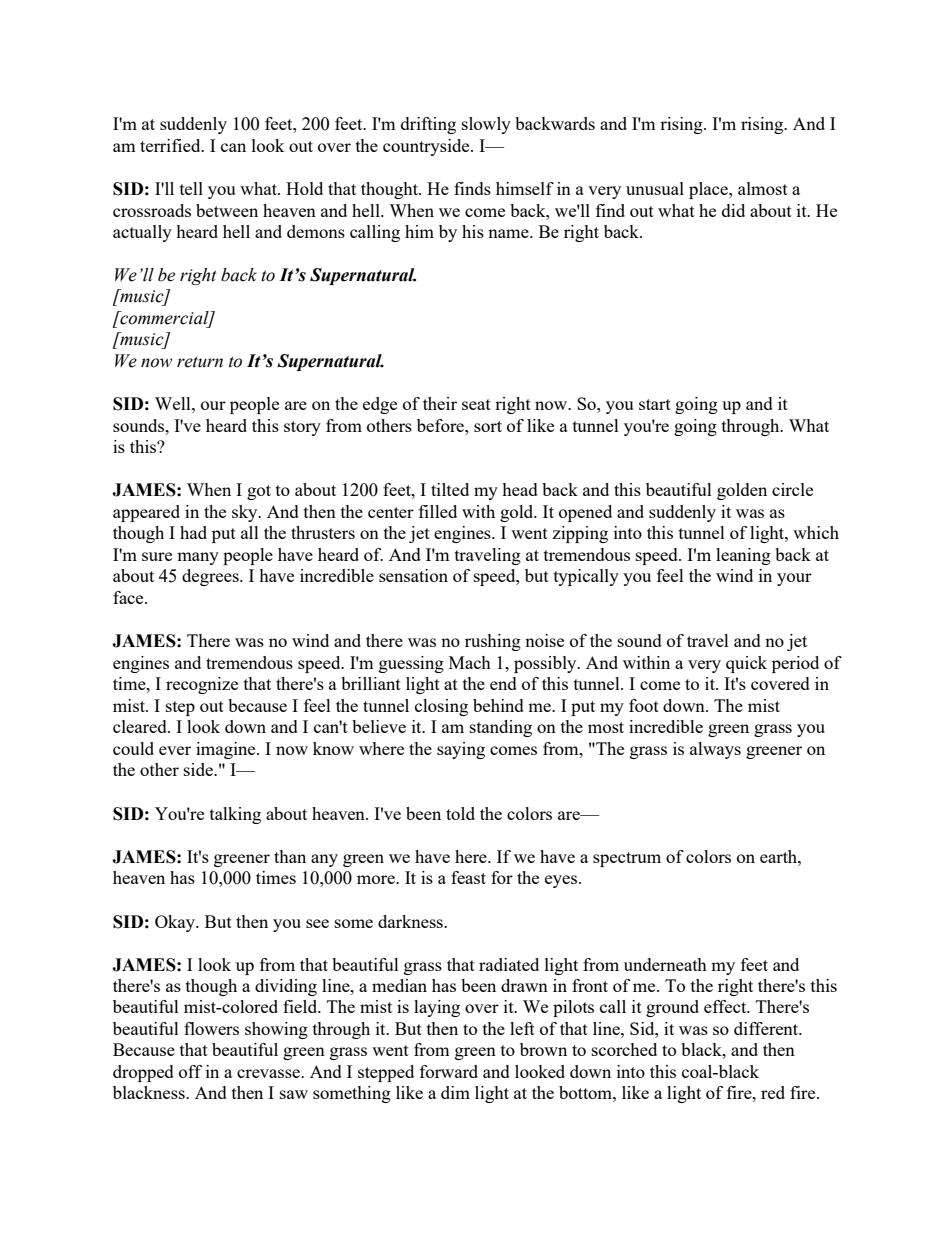  What do you see at coordinates (493, 642) in the image?
I see `rushing` at bounding box center [493, 642].
